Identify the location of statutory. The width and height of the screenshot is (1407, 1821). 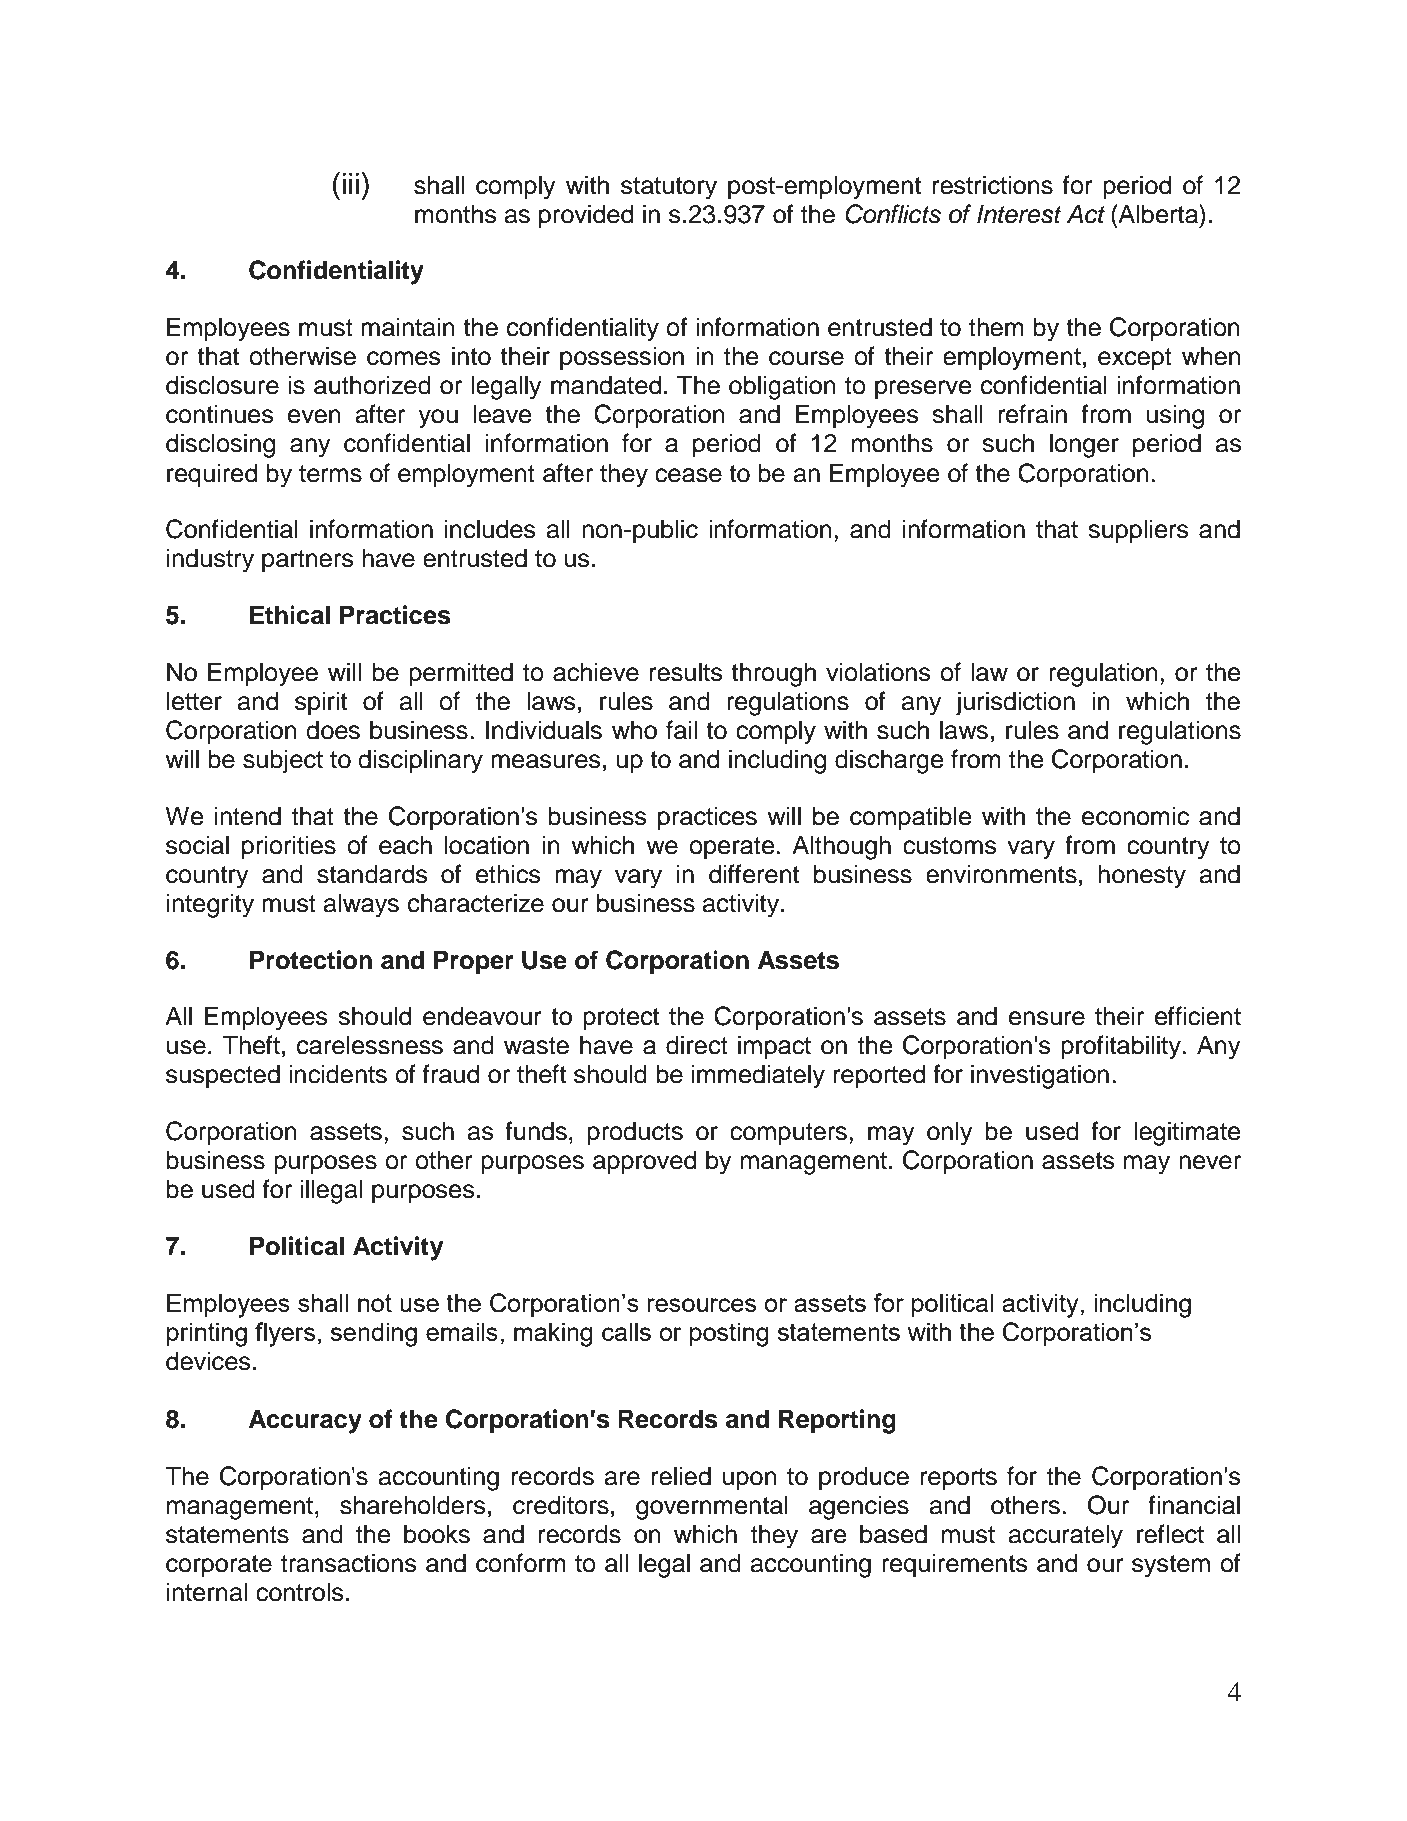
(669, 188).
